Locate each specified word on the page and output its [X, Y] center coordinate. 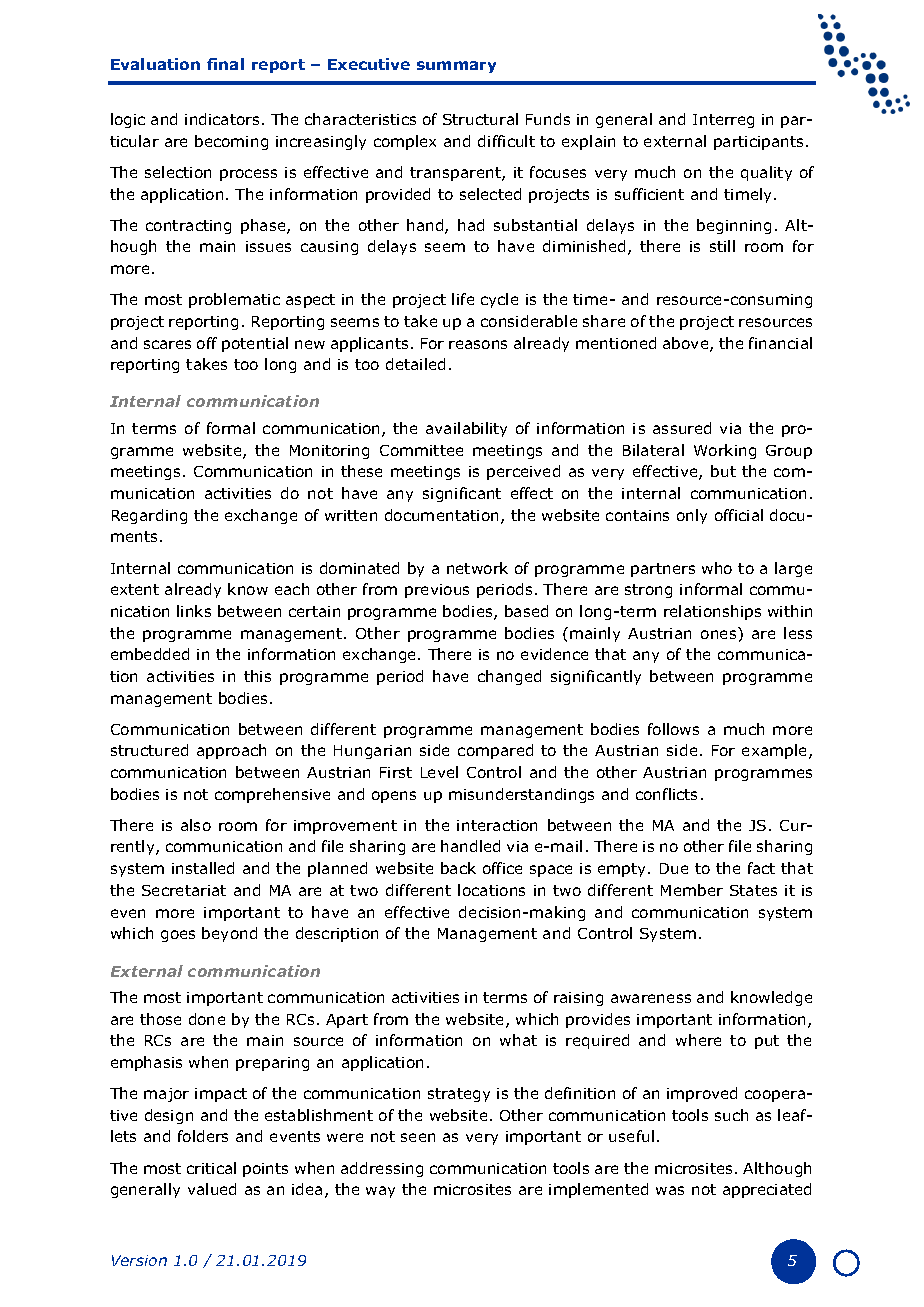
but [723, 471]
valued [212, 1189]
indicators [222, 119]
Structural [480, 119]
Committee [421, 450]
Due [674, 868]
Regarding [149, 516]
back [458, 868]
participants [758, 143]
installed [203, 868]
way [380, 1192]
